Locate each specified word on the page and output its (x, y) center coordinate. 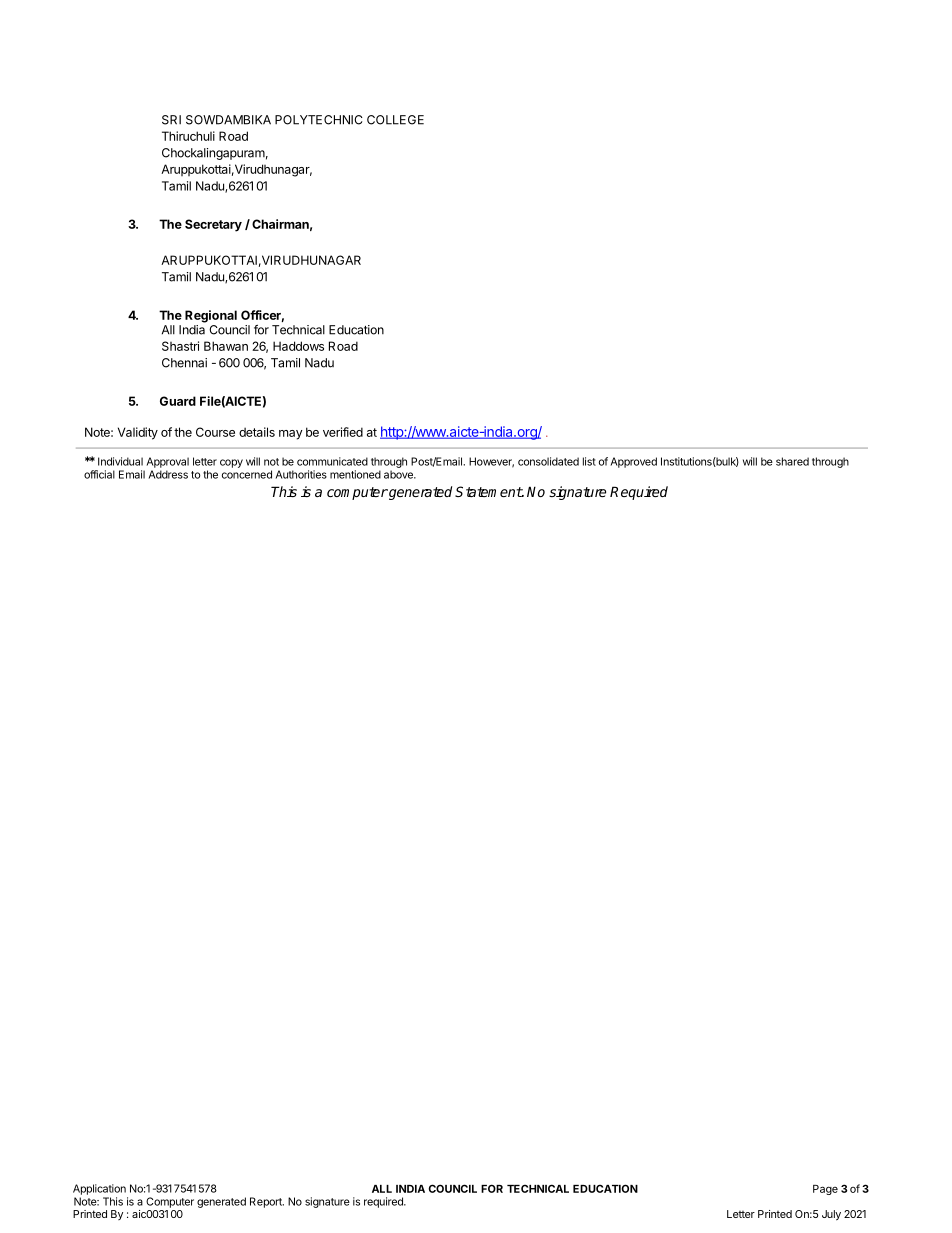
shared (792, 461)
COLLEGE (395, 120)
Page (825, 1190)
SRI (171, 120)
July (831, 1215)
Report (267, 1202)
